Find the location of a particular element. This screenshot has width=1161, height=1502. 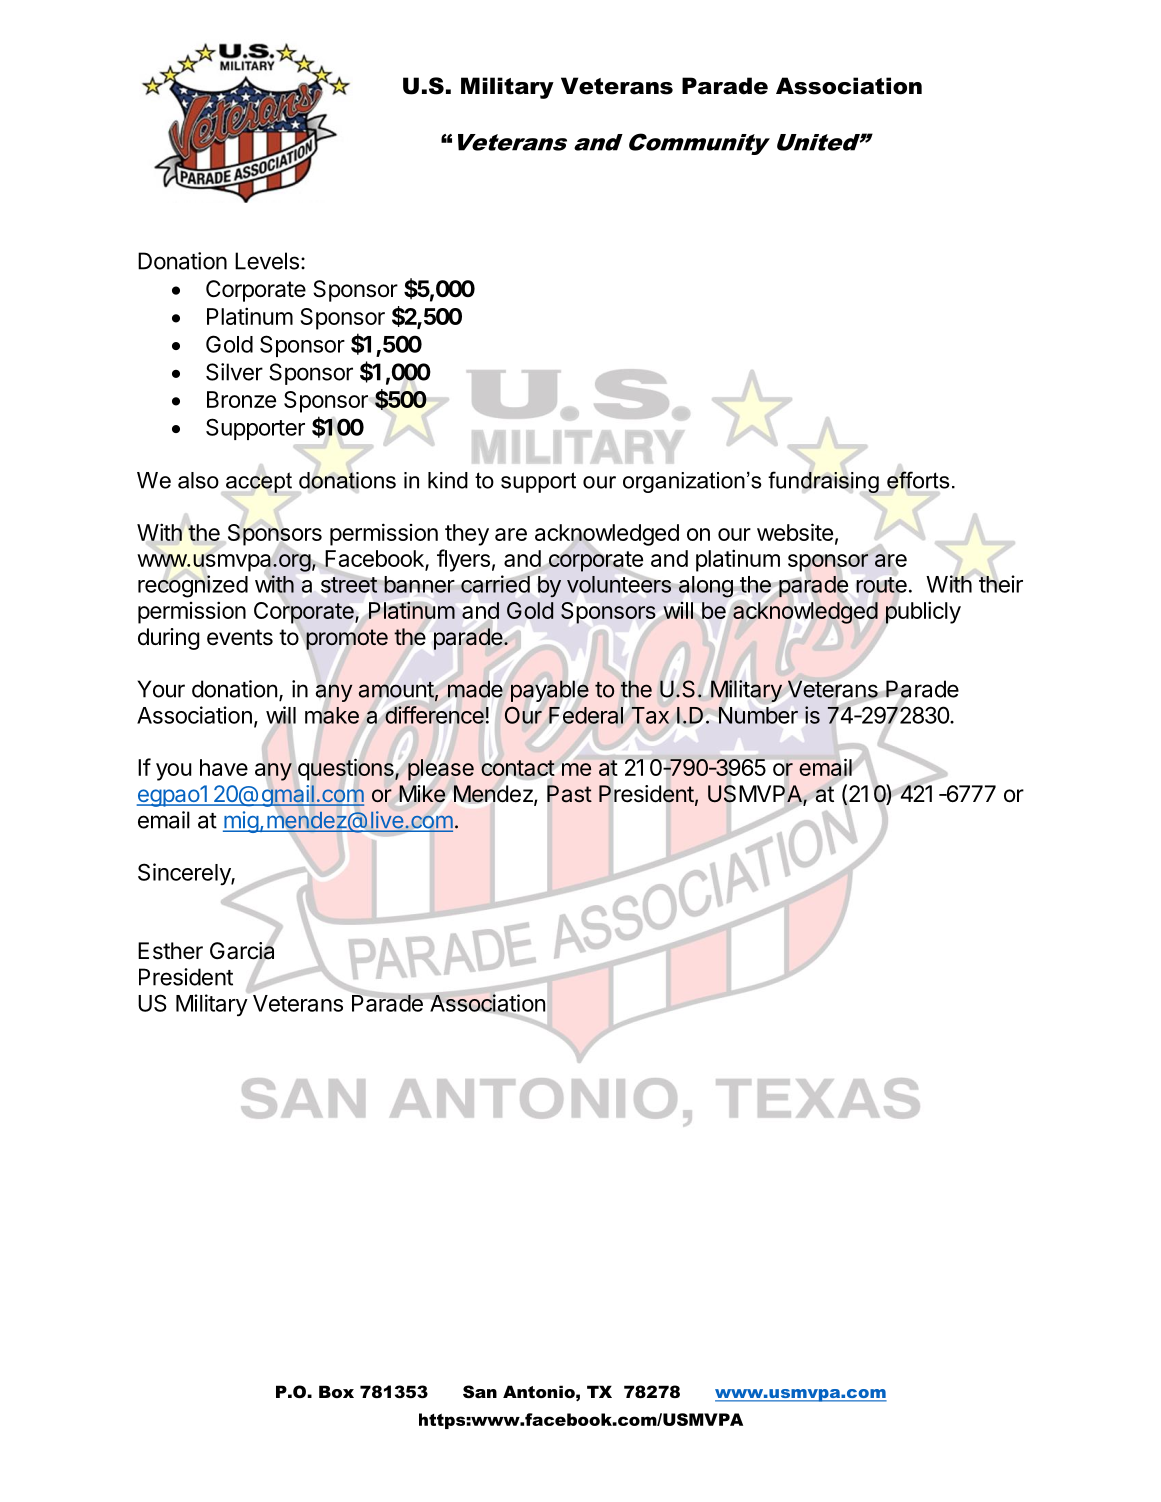

efforts is located at coordinates (918, 480).
